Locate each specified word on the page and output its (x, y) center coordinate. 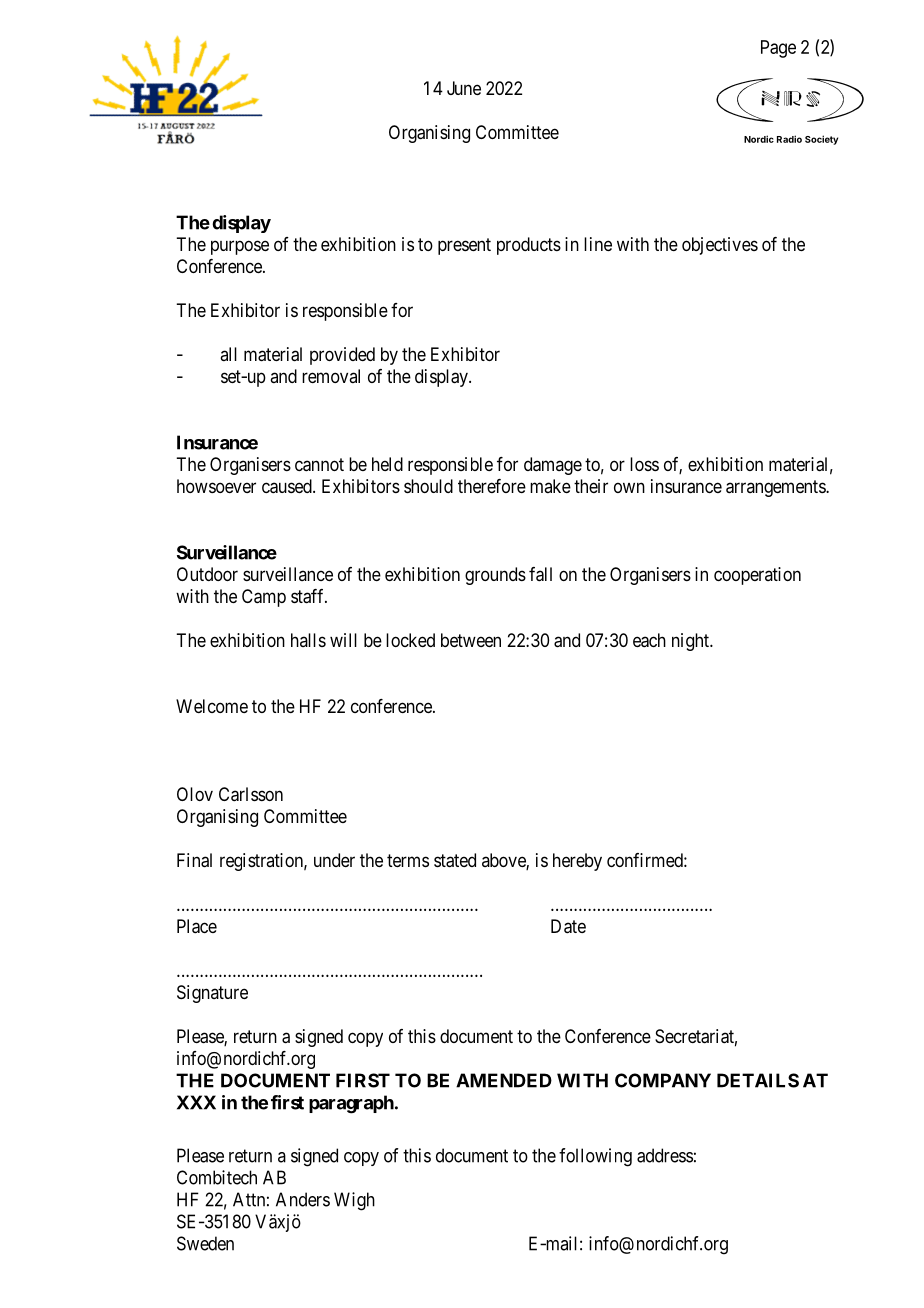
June (464, 88)
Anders (303, 1199)
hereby (577, 862)
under (334, 860)
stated (455, 860)
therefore (492, 486)
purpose (240, 247)
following (595, 1157)
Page (778, 49)
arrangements (776, 488)
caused (288, 486)
